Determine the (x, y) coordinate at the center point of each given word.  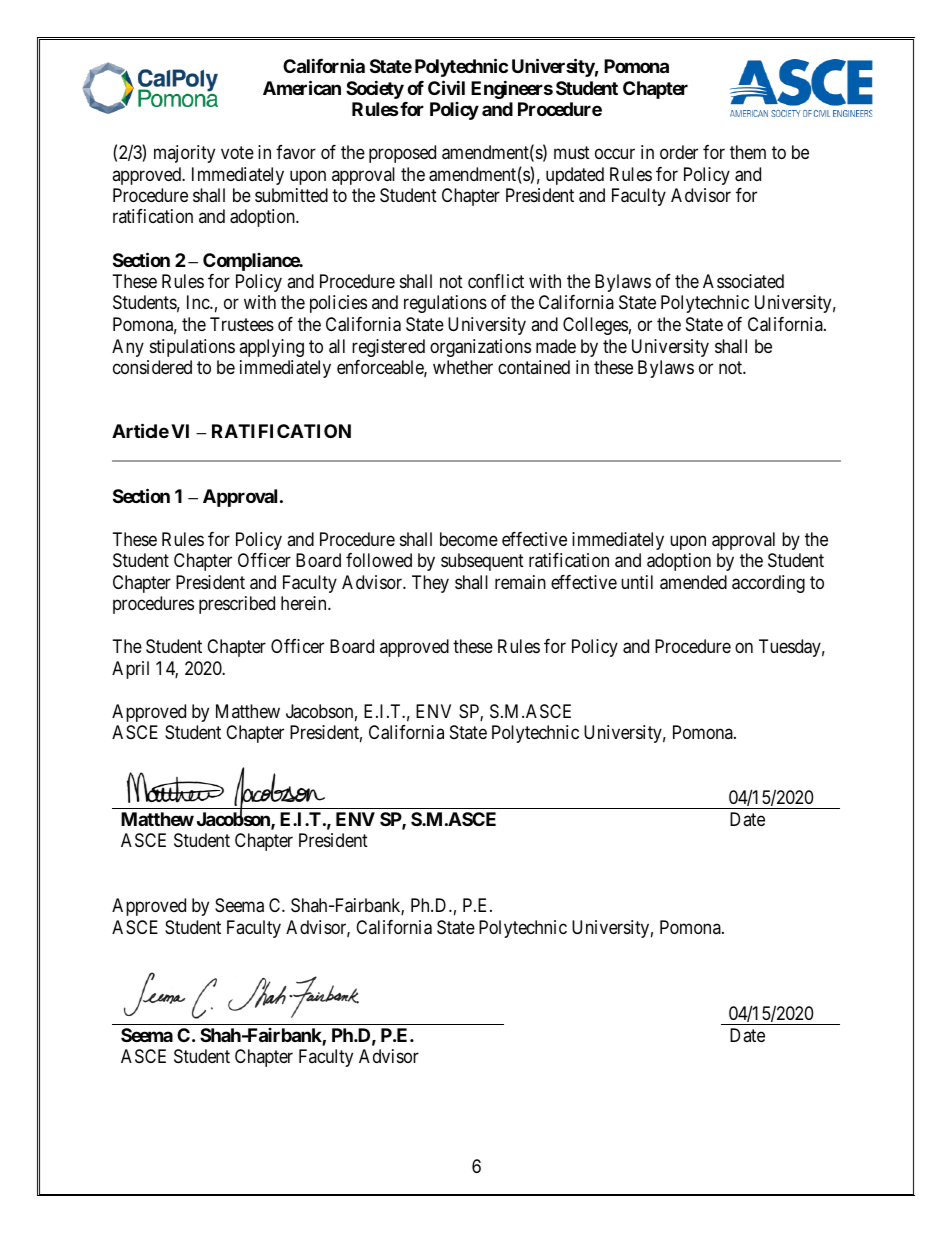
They (430, 584)
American (302, 87)
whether (463, 367)
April (130, 670)
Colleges (595, 326)
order (679, 152)
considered (152, 367)
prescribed (237, 605)
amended (693, 582)
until (637, 582)
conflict (496, 281)
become (469, 539)
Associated (743, 281)
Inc (199, 302)
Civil (446, 87)
